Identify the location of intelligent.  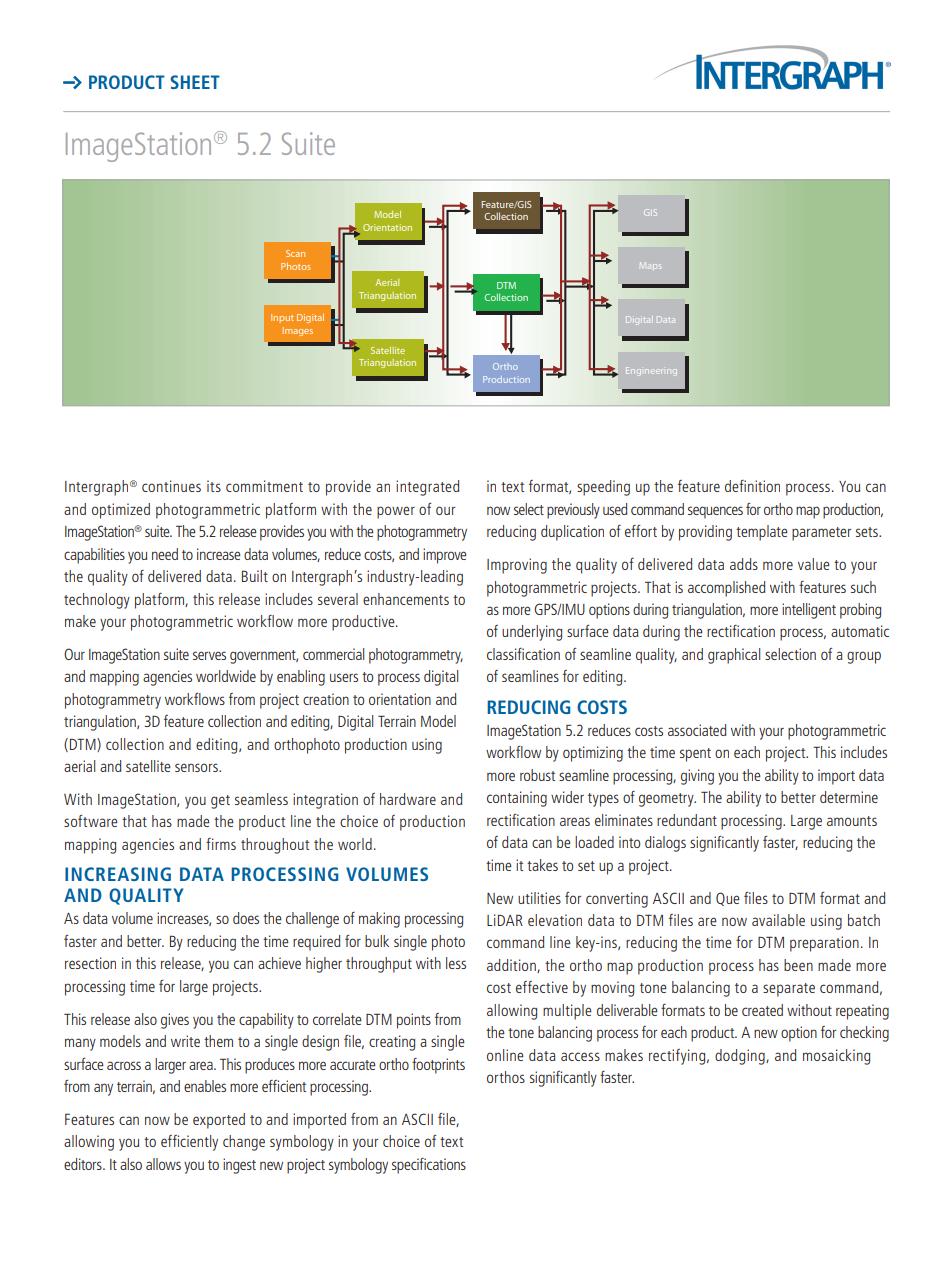
(809, 611).
